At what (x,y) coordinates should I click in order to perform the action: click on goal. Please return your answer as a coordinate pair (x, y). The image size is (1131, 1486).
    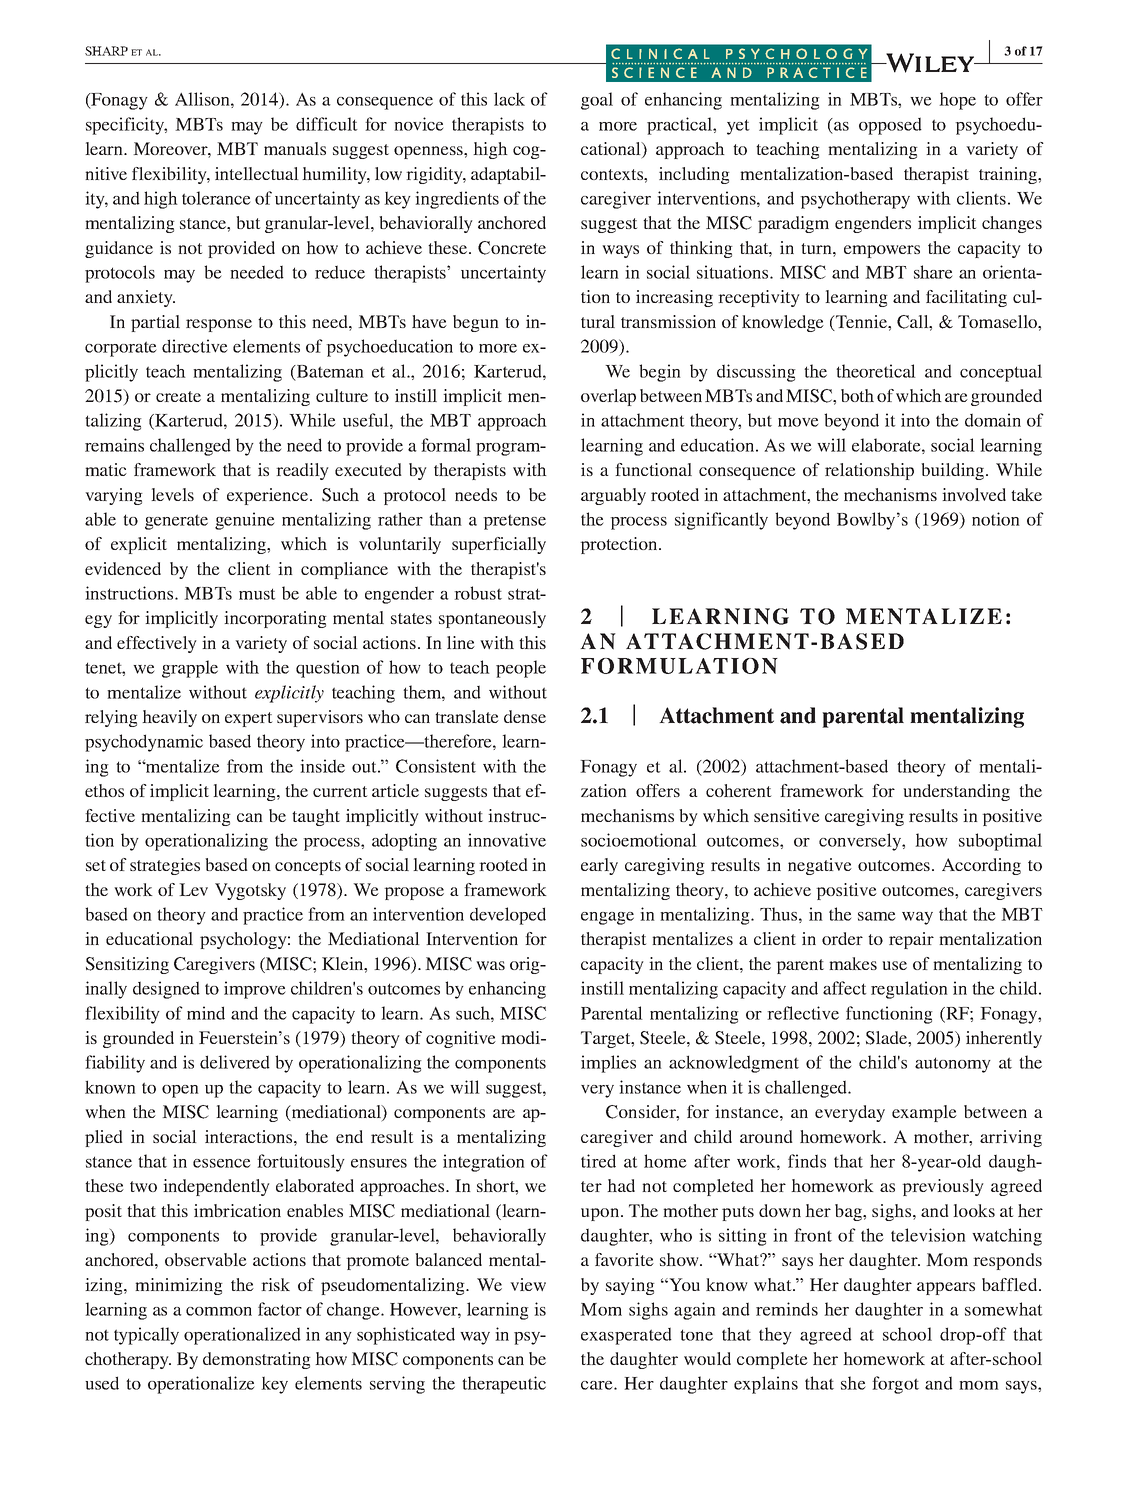
    Looking at the image, I should click on (597, 101).
